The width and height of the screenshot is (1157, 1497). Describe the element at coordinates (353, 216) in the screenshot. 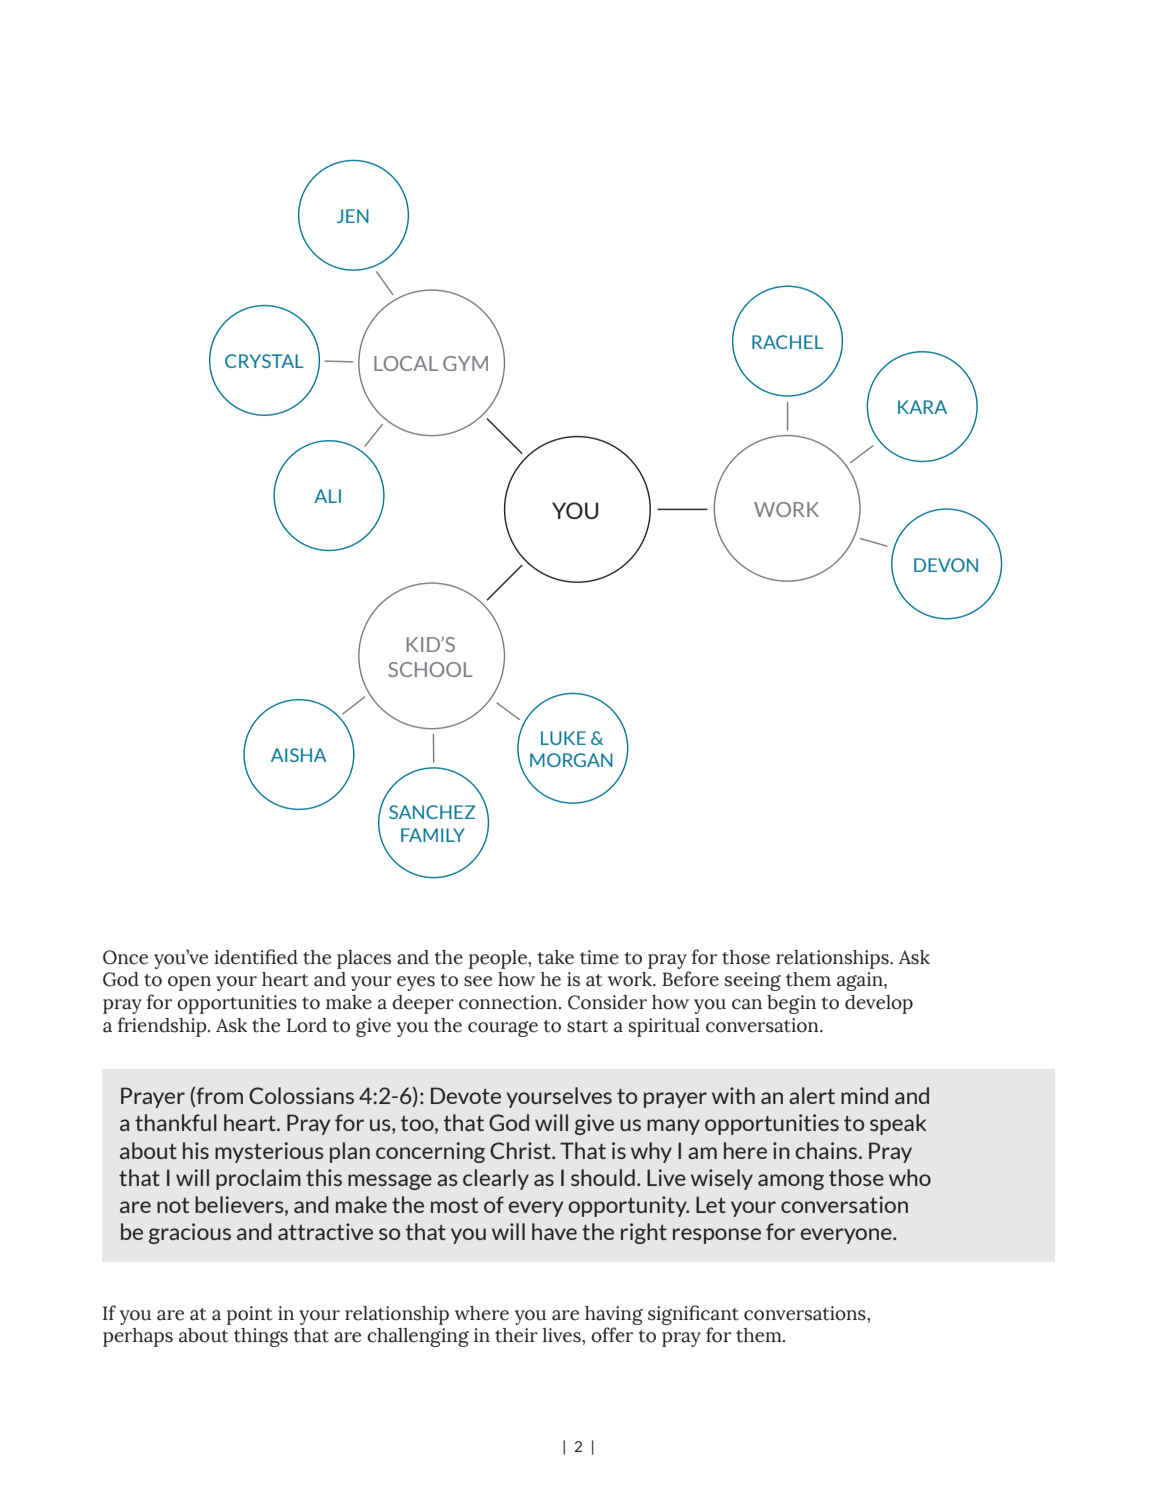

I see `JEN` at that location.
